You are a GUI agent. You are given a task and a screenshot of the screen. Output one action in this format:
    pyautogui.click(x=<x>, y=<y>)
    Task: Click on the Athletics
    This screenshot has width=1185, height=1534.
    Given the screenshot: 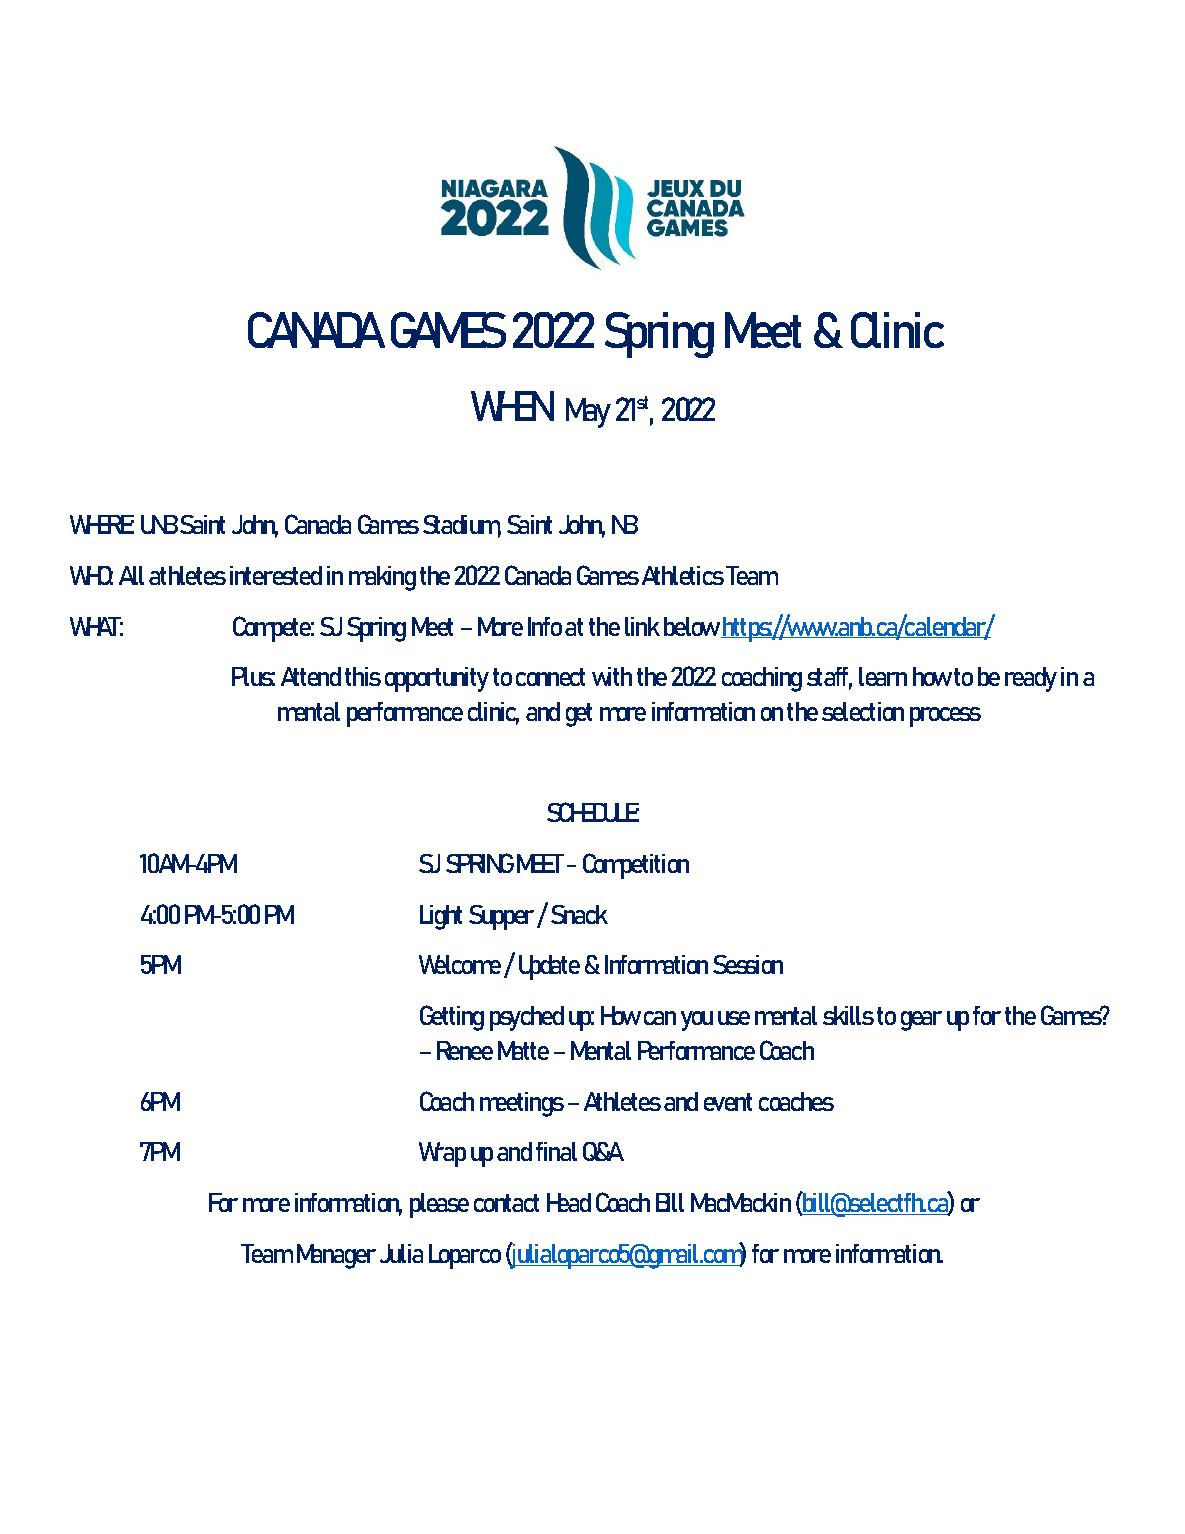 What is the action you would take?
    pyautogui.click(x=683, y=575)
